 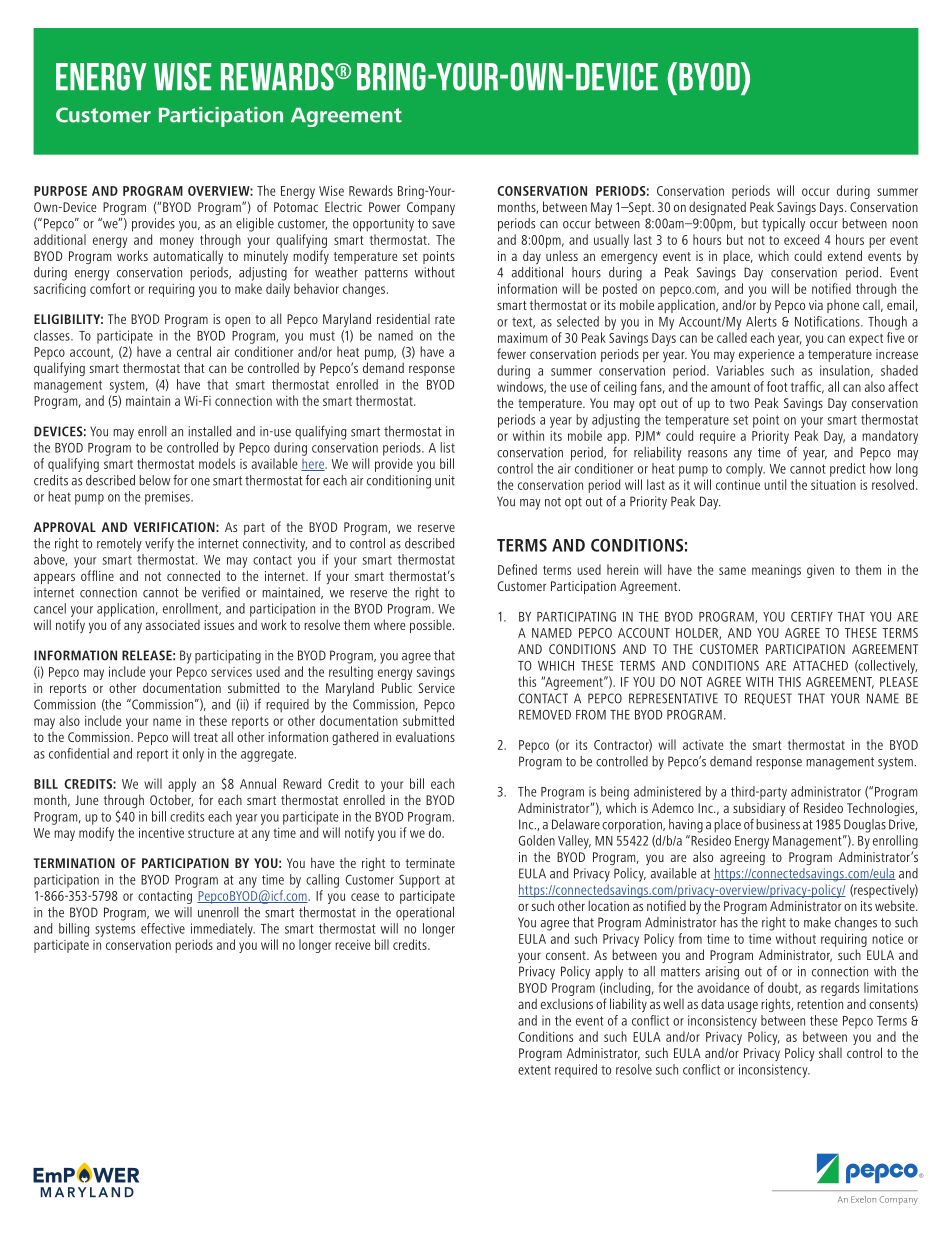 I want to click on business, so click(x=778, y=824).
